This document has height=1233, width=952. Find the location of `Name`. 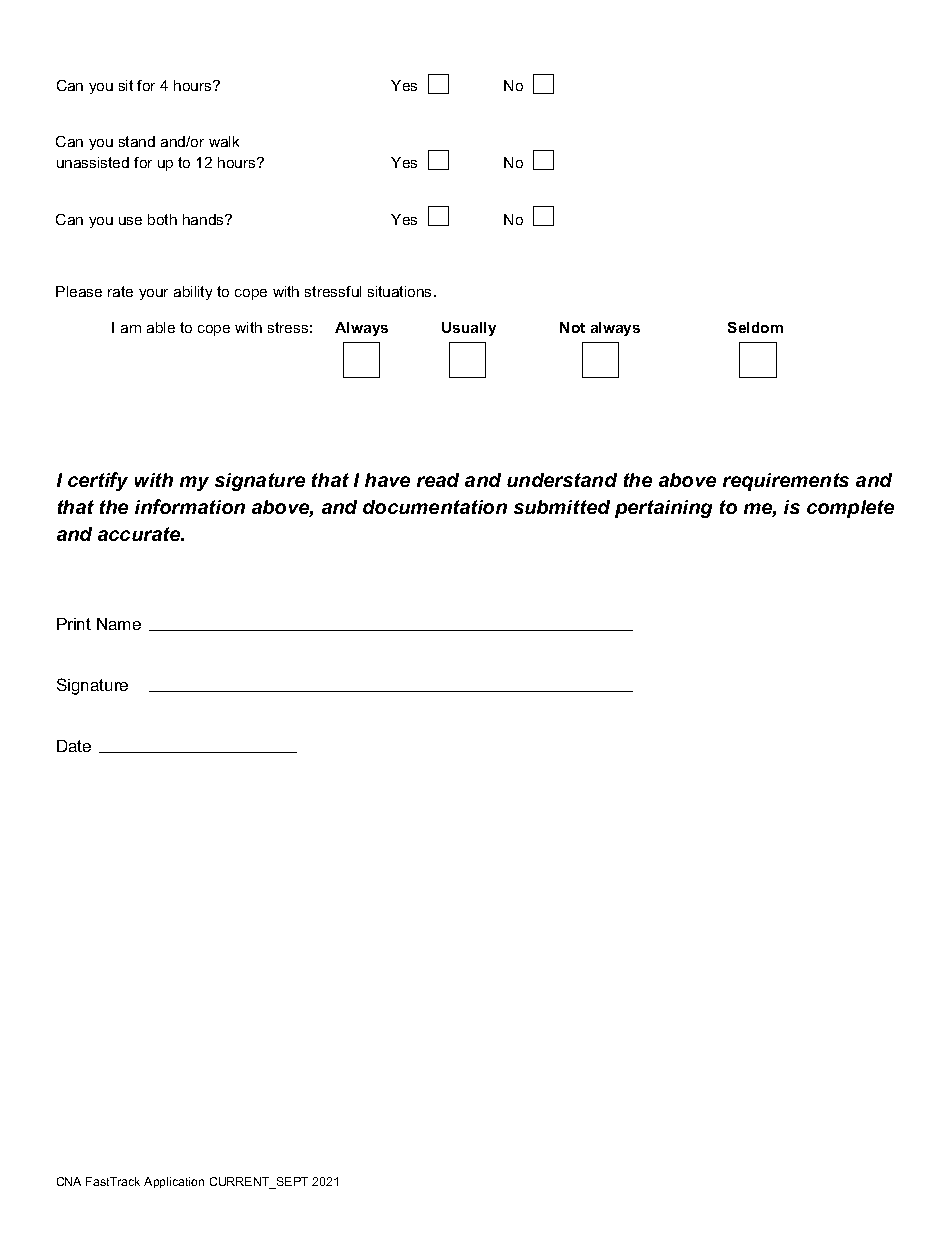

Name is located at coordinates (119, 624).
